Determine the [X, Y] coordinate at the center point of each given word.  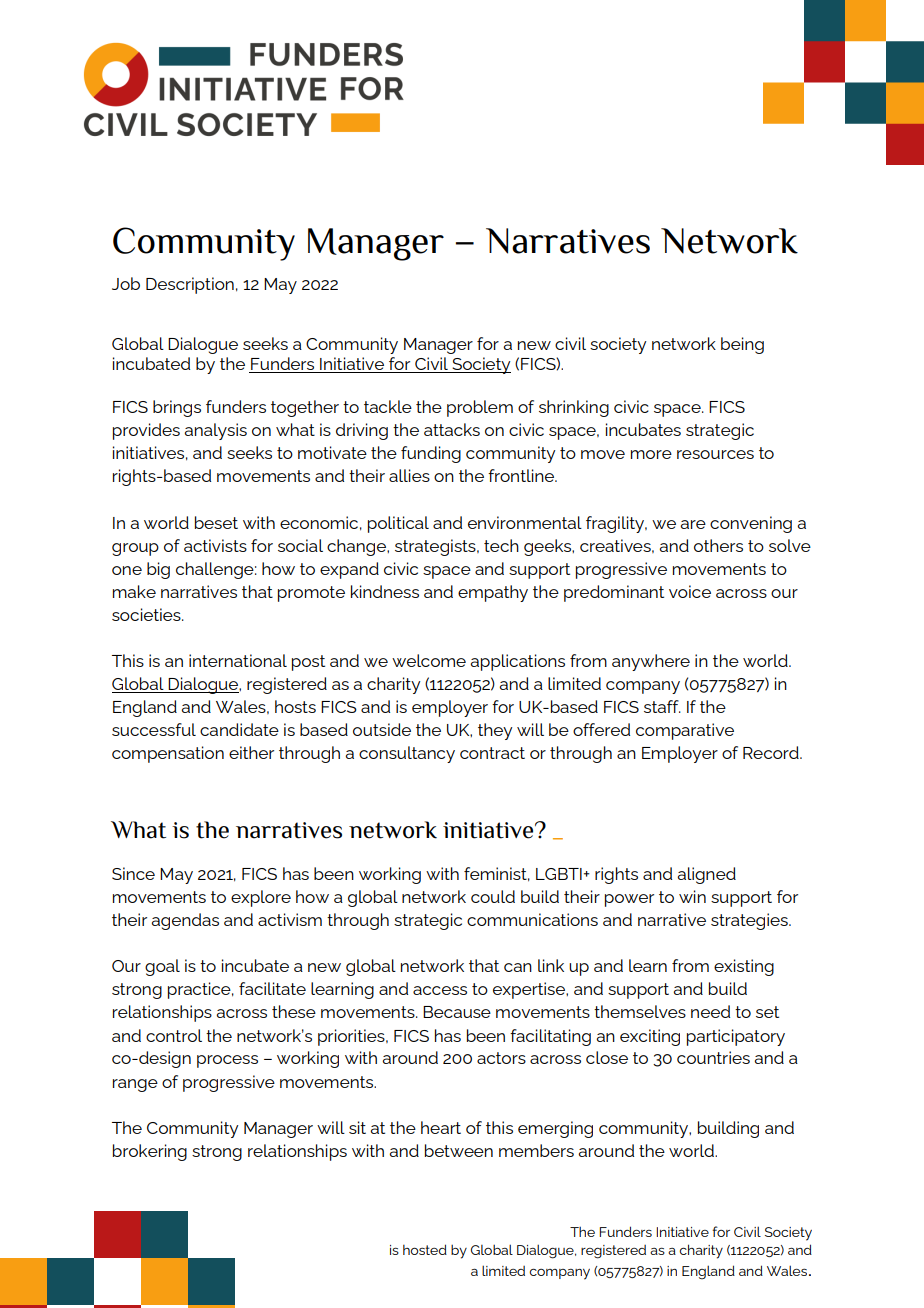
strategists [436, 547]
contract [492, 753]
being [742, 345]
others [718, 545]
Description [190, 285]
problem [480, 408]
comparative [685, 731]
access [440, 990]
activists [215, 545]
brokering [150, 1152]
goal [162, 967]
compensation [168, 754]
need [710, 1011]
